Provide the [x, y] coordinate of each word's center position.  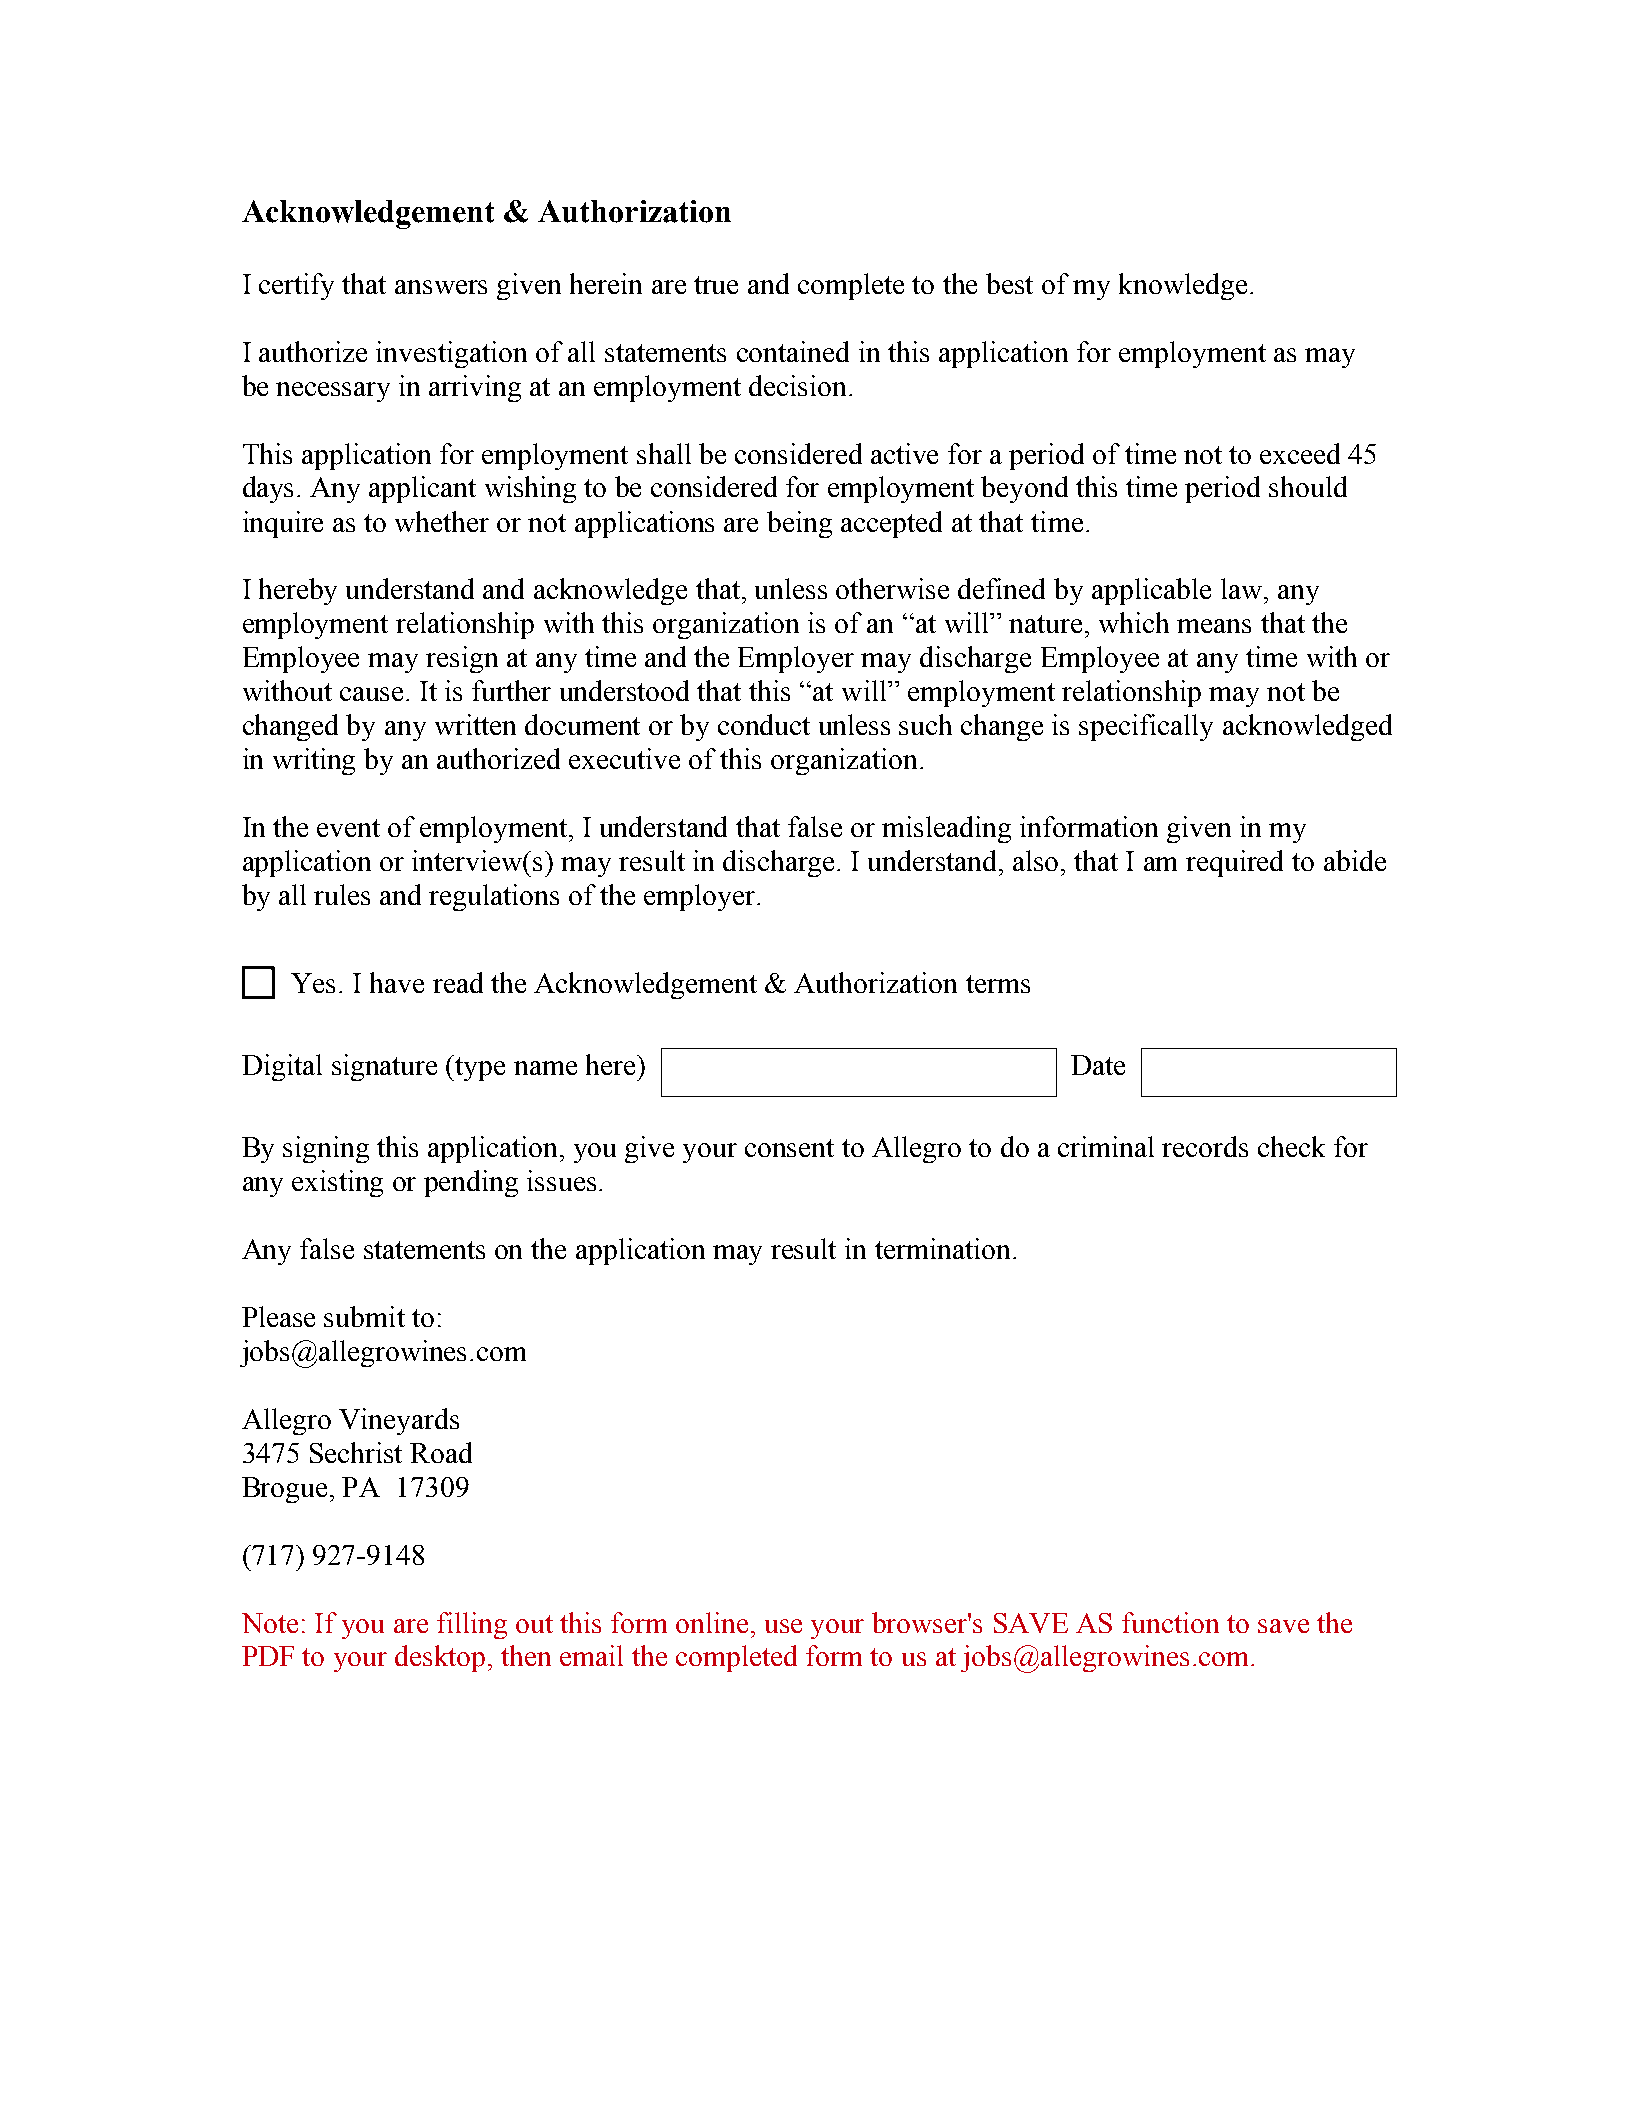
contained [793, 351]
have [397, 982]
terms [998, 984]
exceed [1300, 453]
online [712, 1622]
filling [472, 1625]
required [1234, 863]
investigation [451, 354]
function [1170, 1622]
